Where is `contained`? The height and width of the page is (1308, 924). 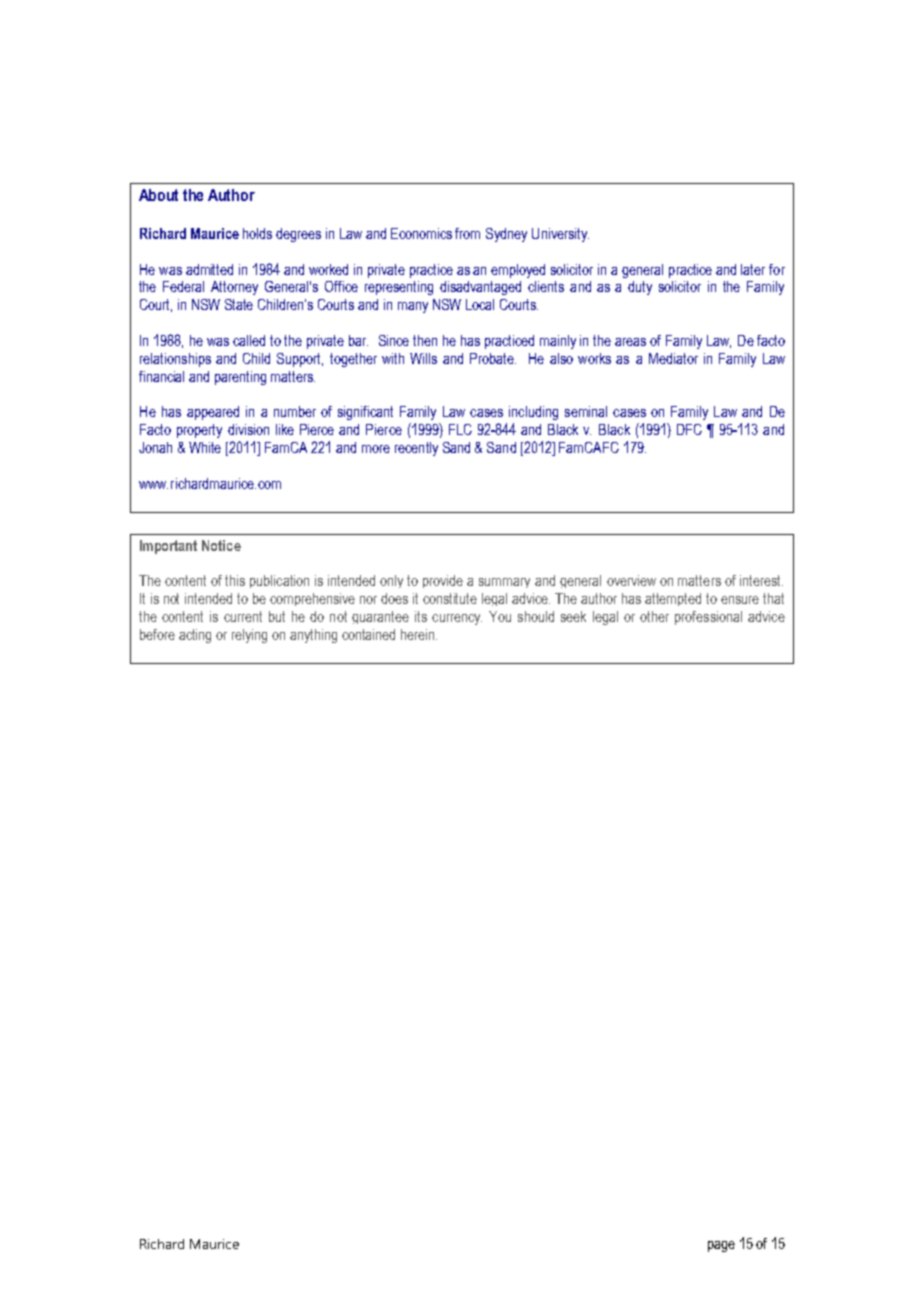
contained is located at coordinates (368, 634).
